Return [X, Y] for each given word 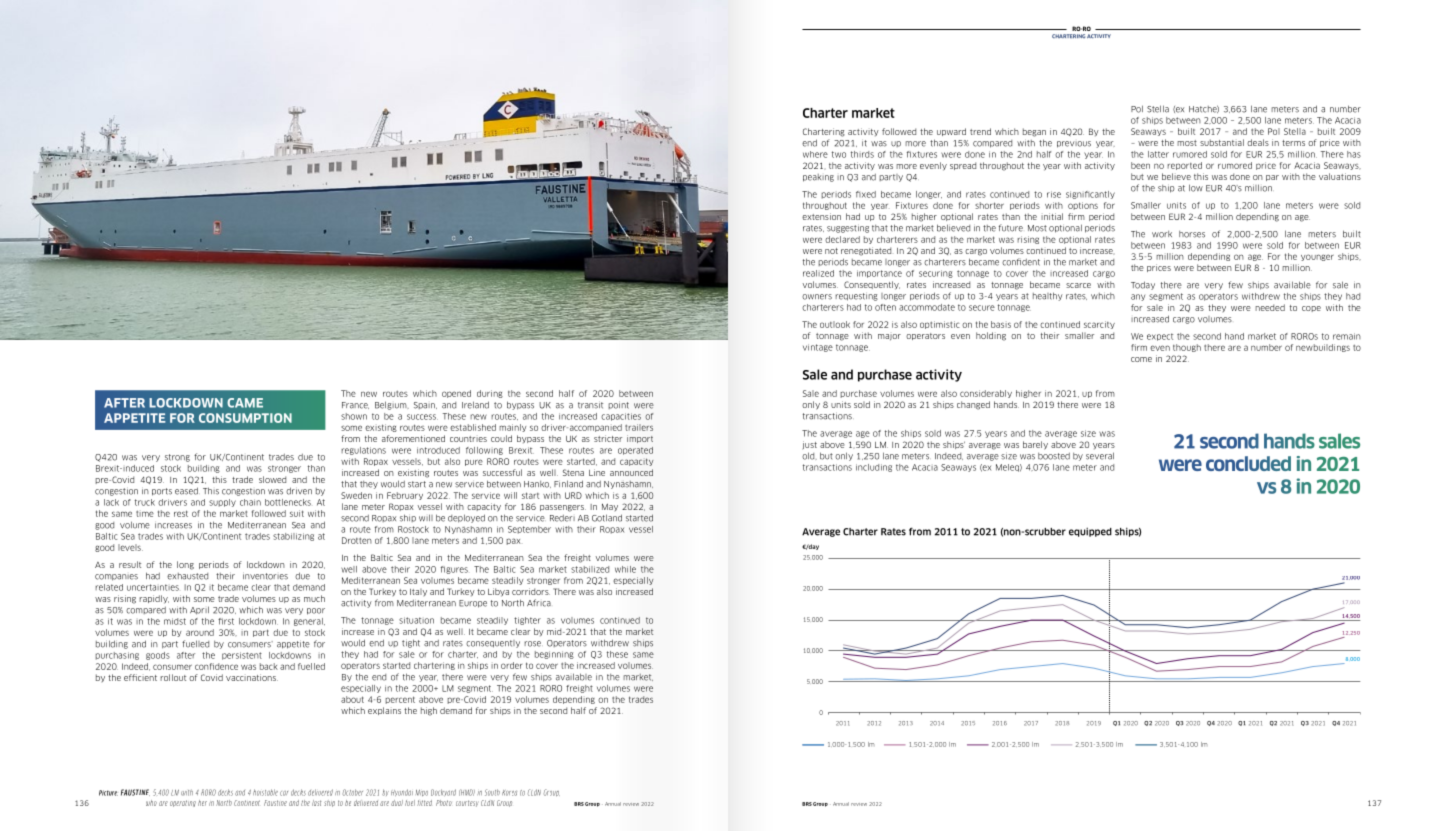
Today [1143, 285]
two [839, 154]
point [618, 405]
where [815, 154]
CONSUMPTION [245, 418]
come [1141, 359]
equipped [1090, 532]
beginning [554, 655]
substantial [1222, 142]
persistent [242, 656]
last [316, 803]
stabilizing [293, 537]
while [625, 569]
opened [456, 394]
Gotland [607, 518]
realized [818, 273]
